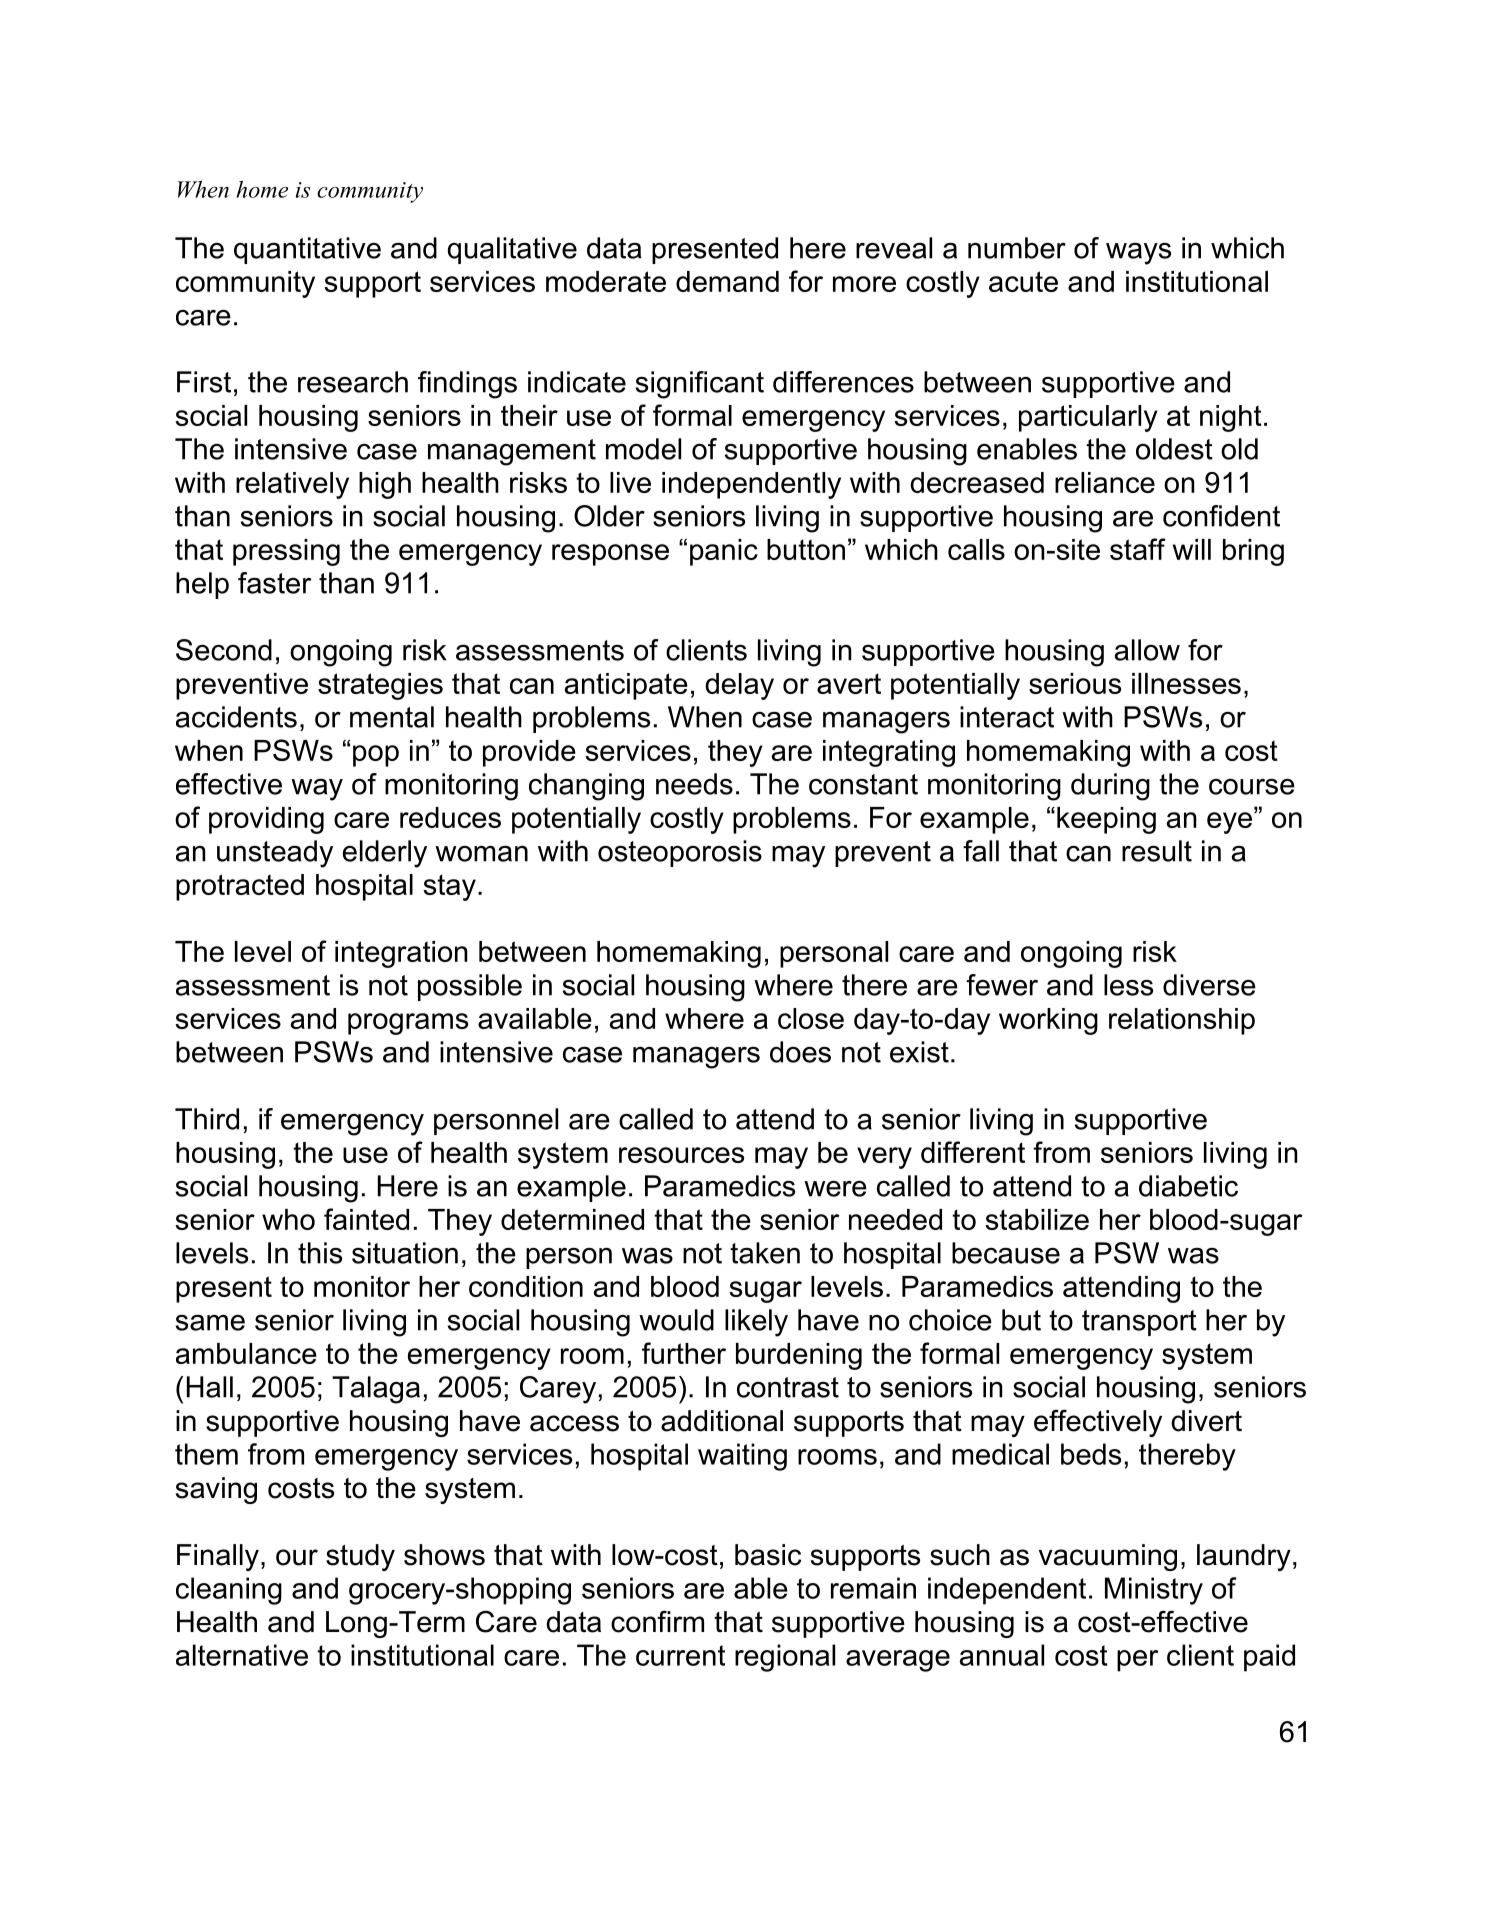 This page has width=1486, height=1923. Describe the element at coordinates (739, 686) in the page. I see `delay` at that location.
